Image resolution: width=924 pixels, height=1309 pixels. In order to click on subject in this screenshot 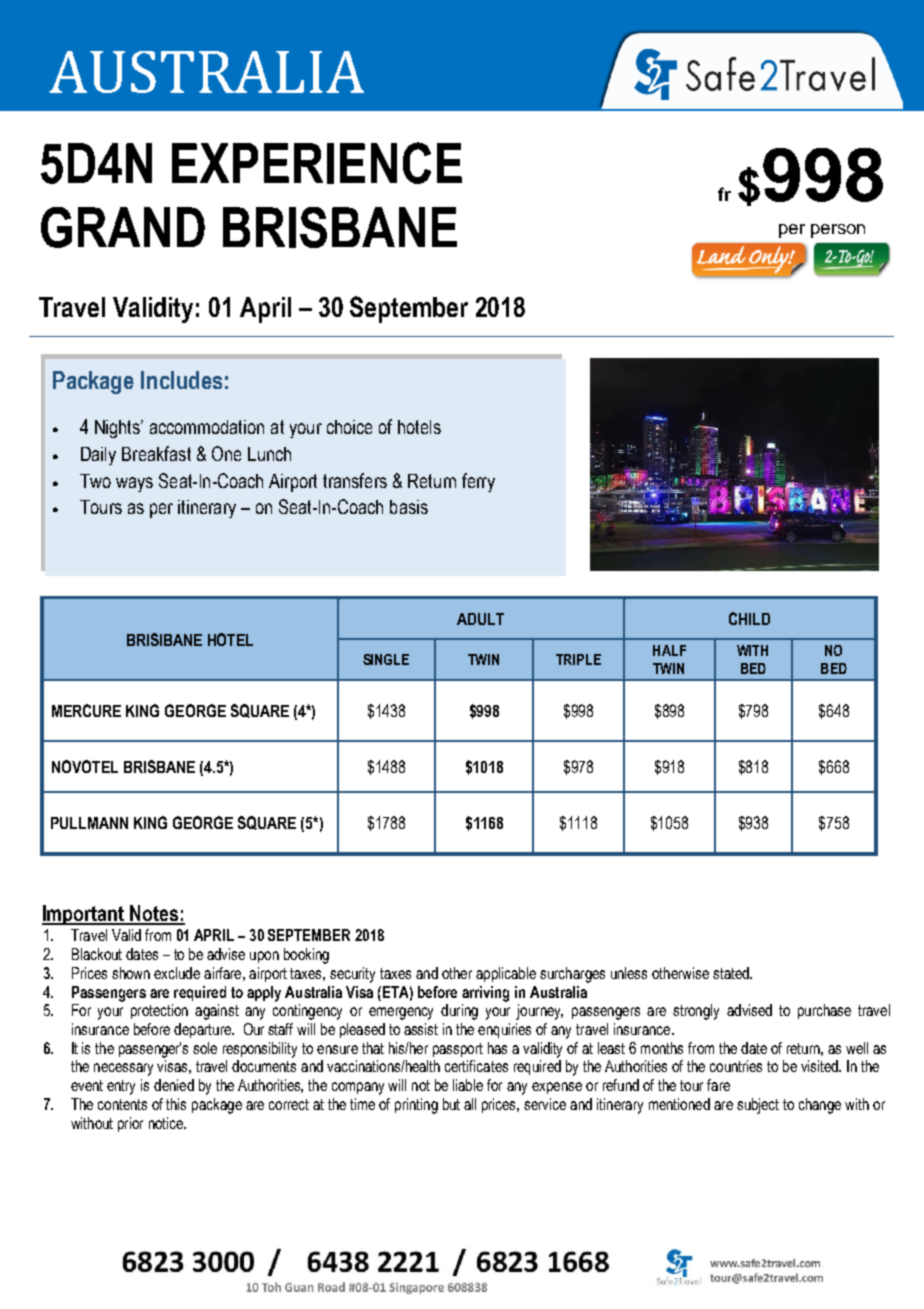, I will do `click(758, 1106)`.
